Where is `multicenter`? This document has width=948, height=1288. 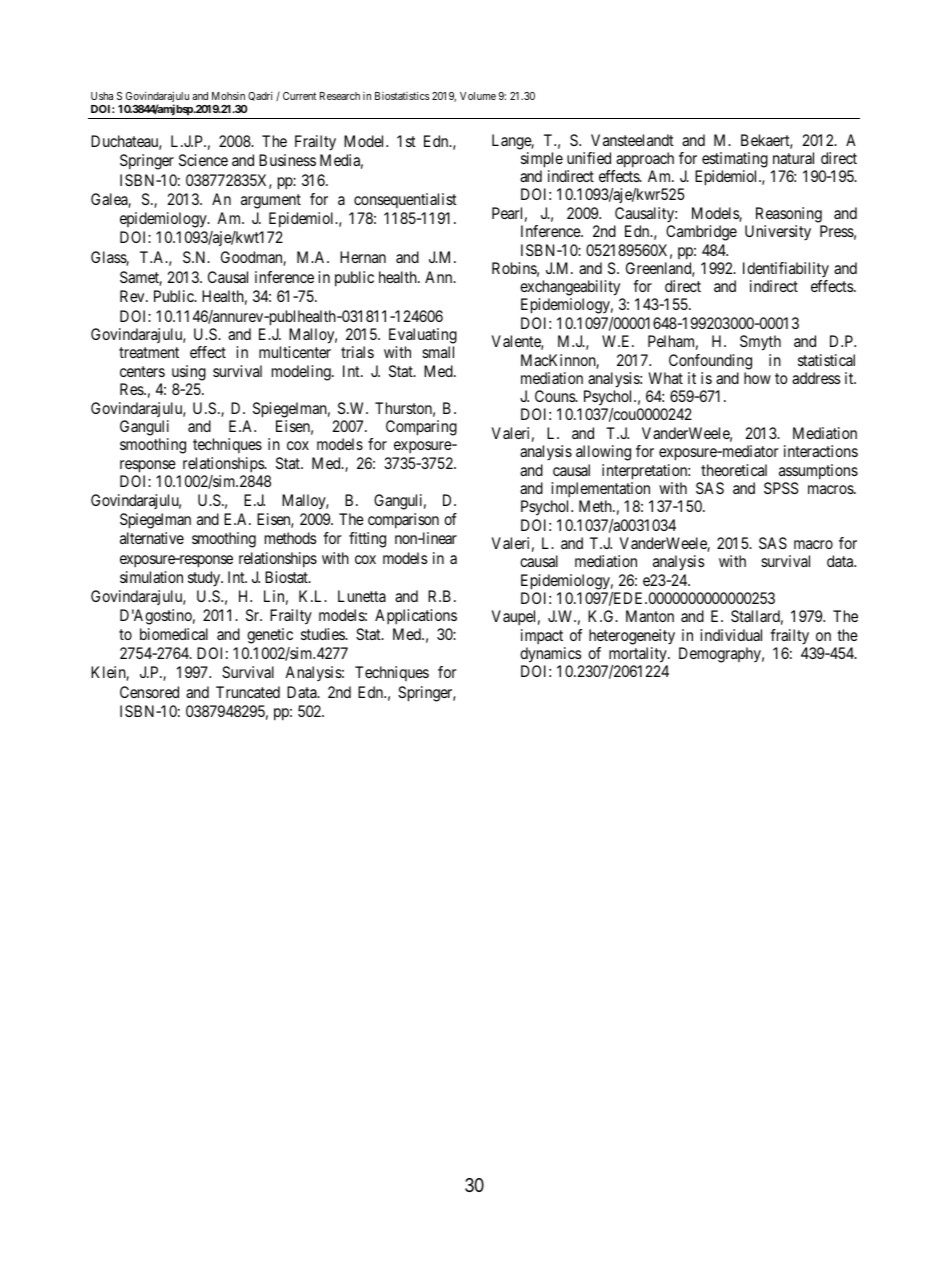 multicenter is located at coordinates (295, 352).
